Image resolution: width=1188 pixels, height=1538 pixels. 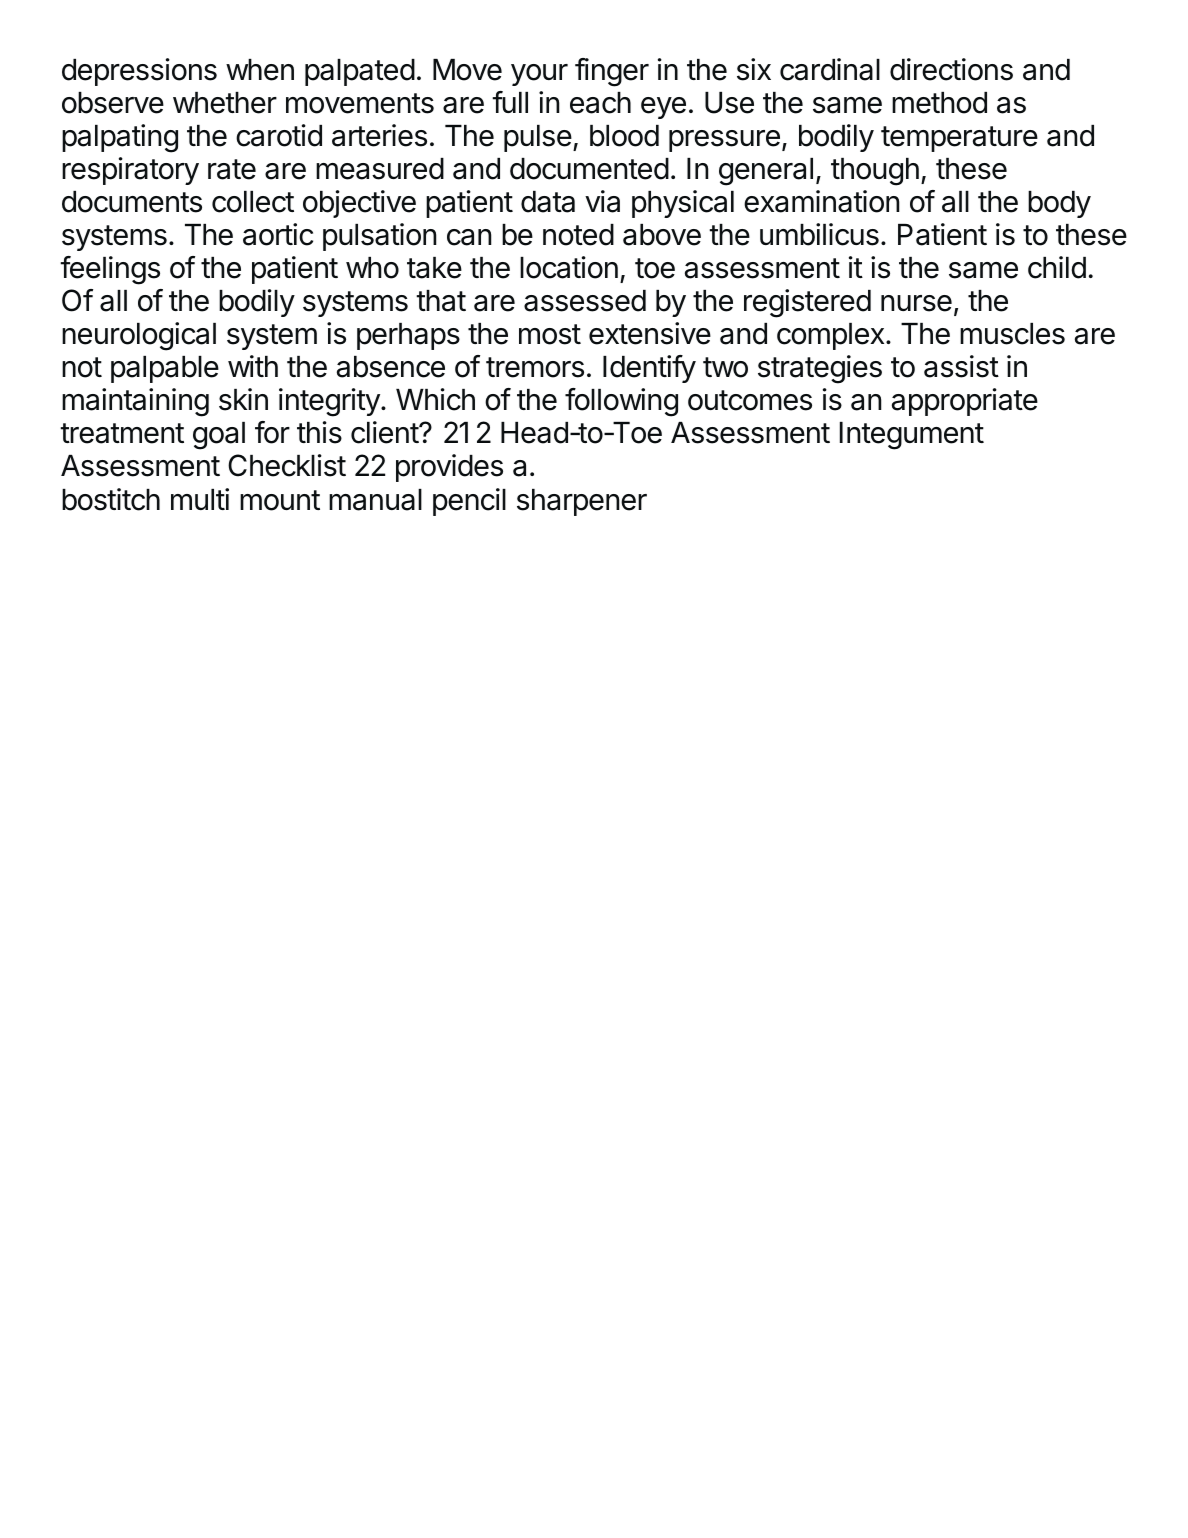 I want to click on nurse, so click(x=916, y=303).
